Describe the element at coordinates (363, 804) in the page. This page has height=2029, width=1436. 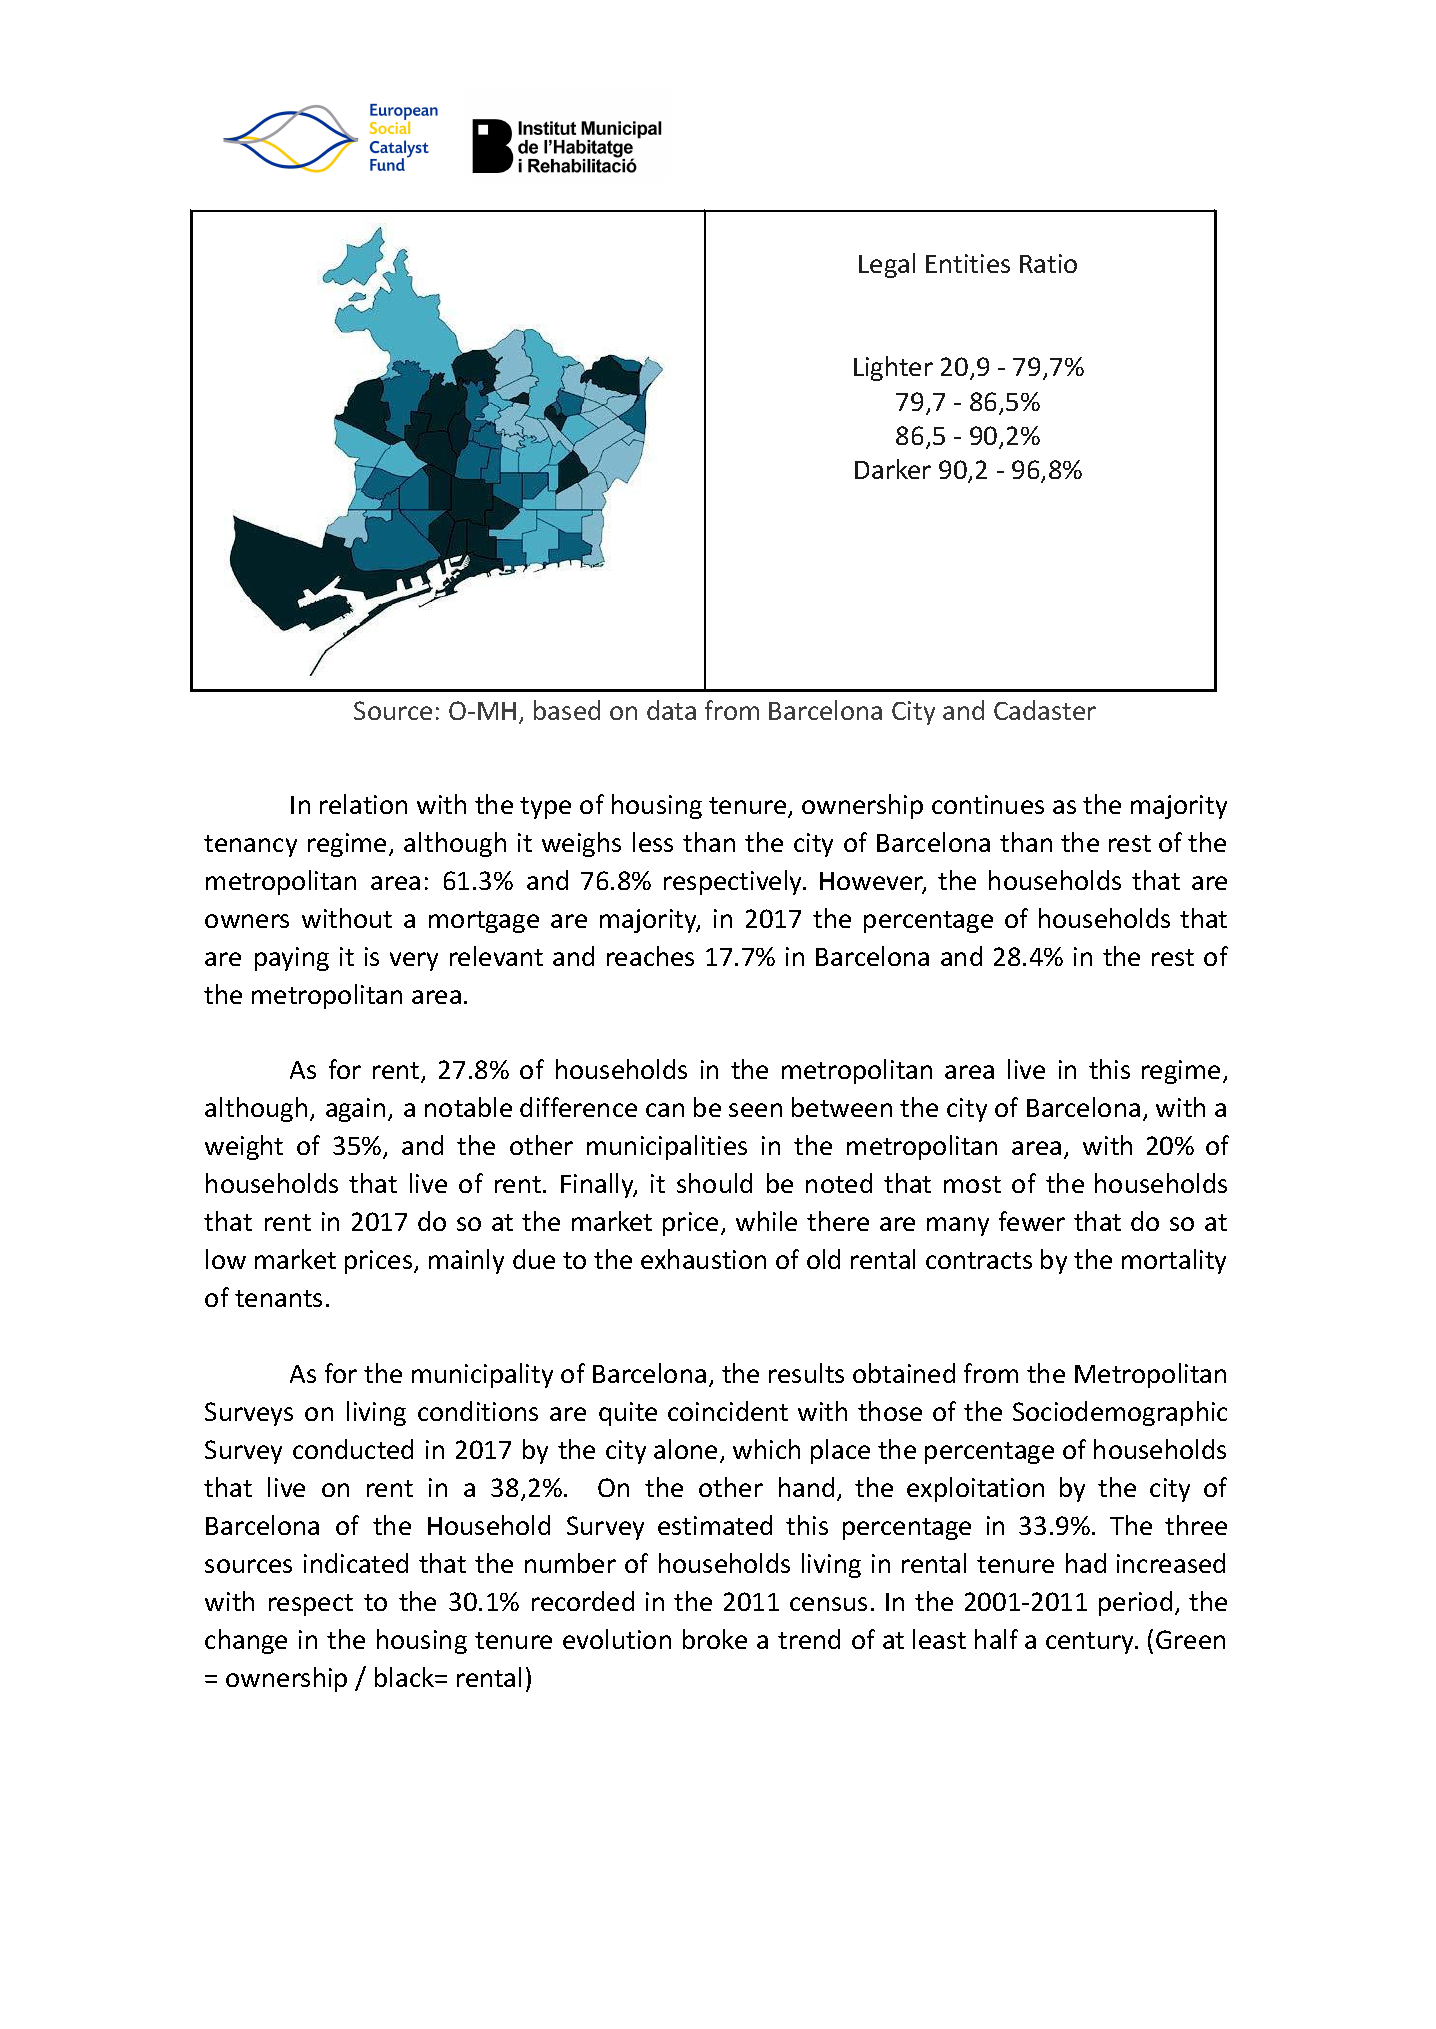
I see `relation` at that location.
